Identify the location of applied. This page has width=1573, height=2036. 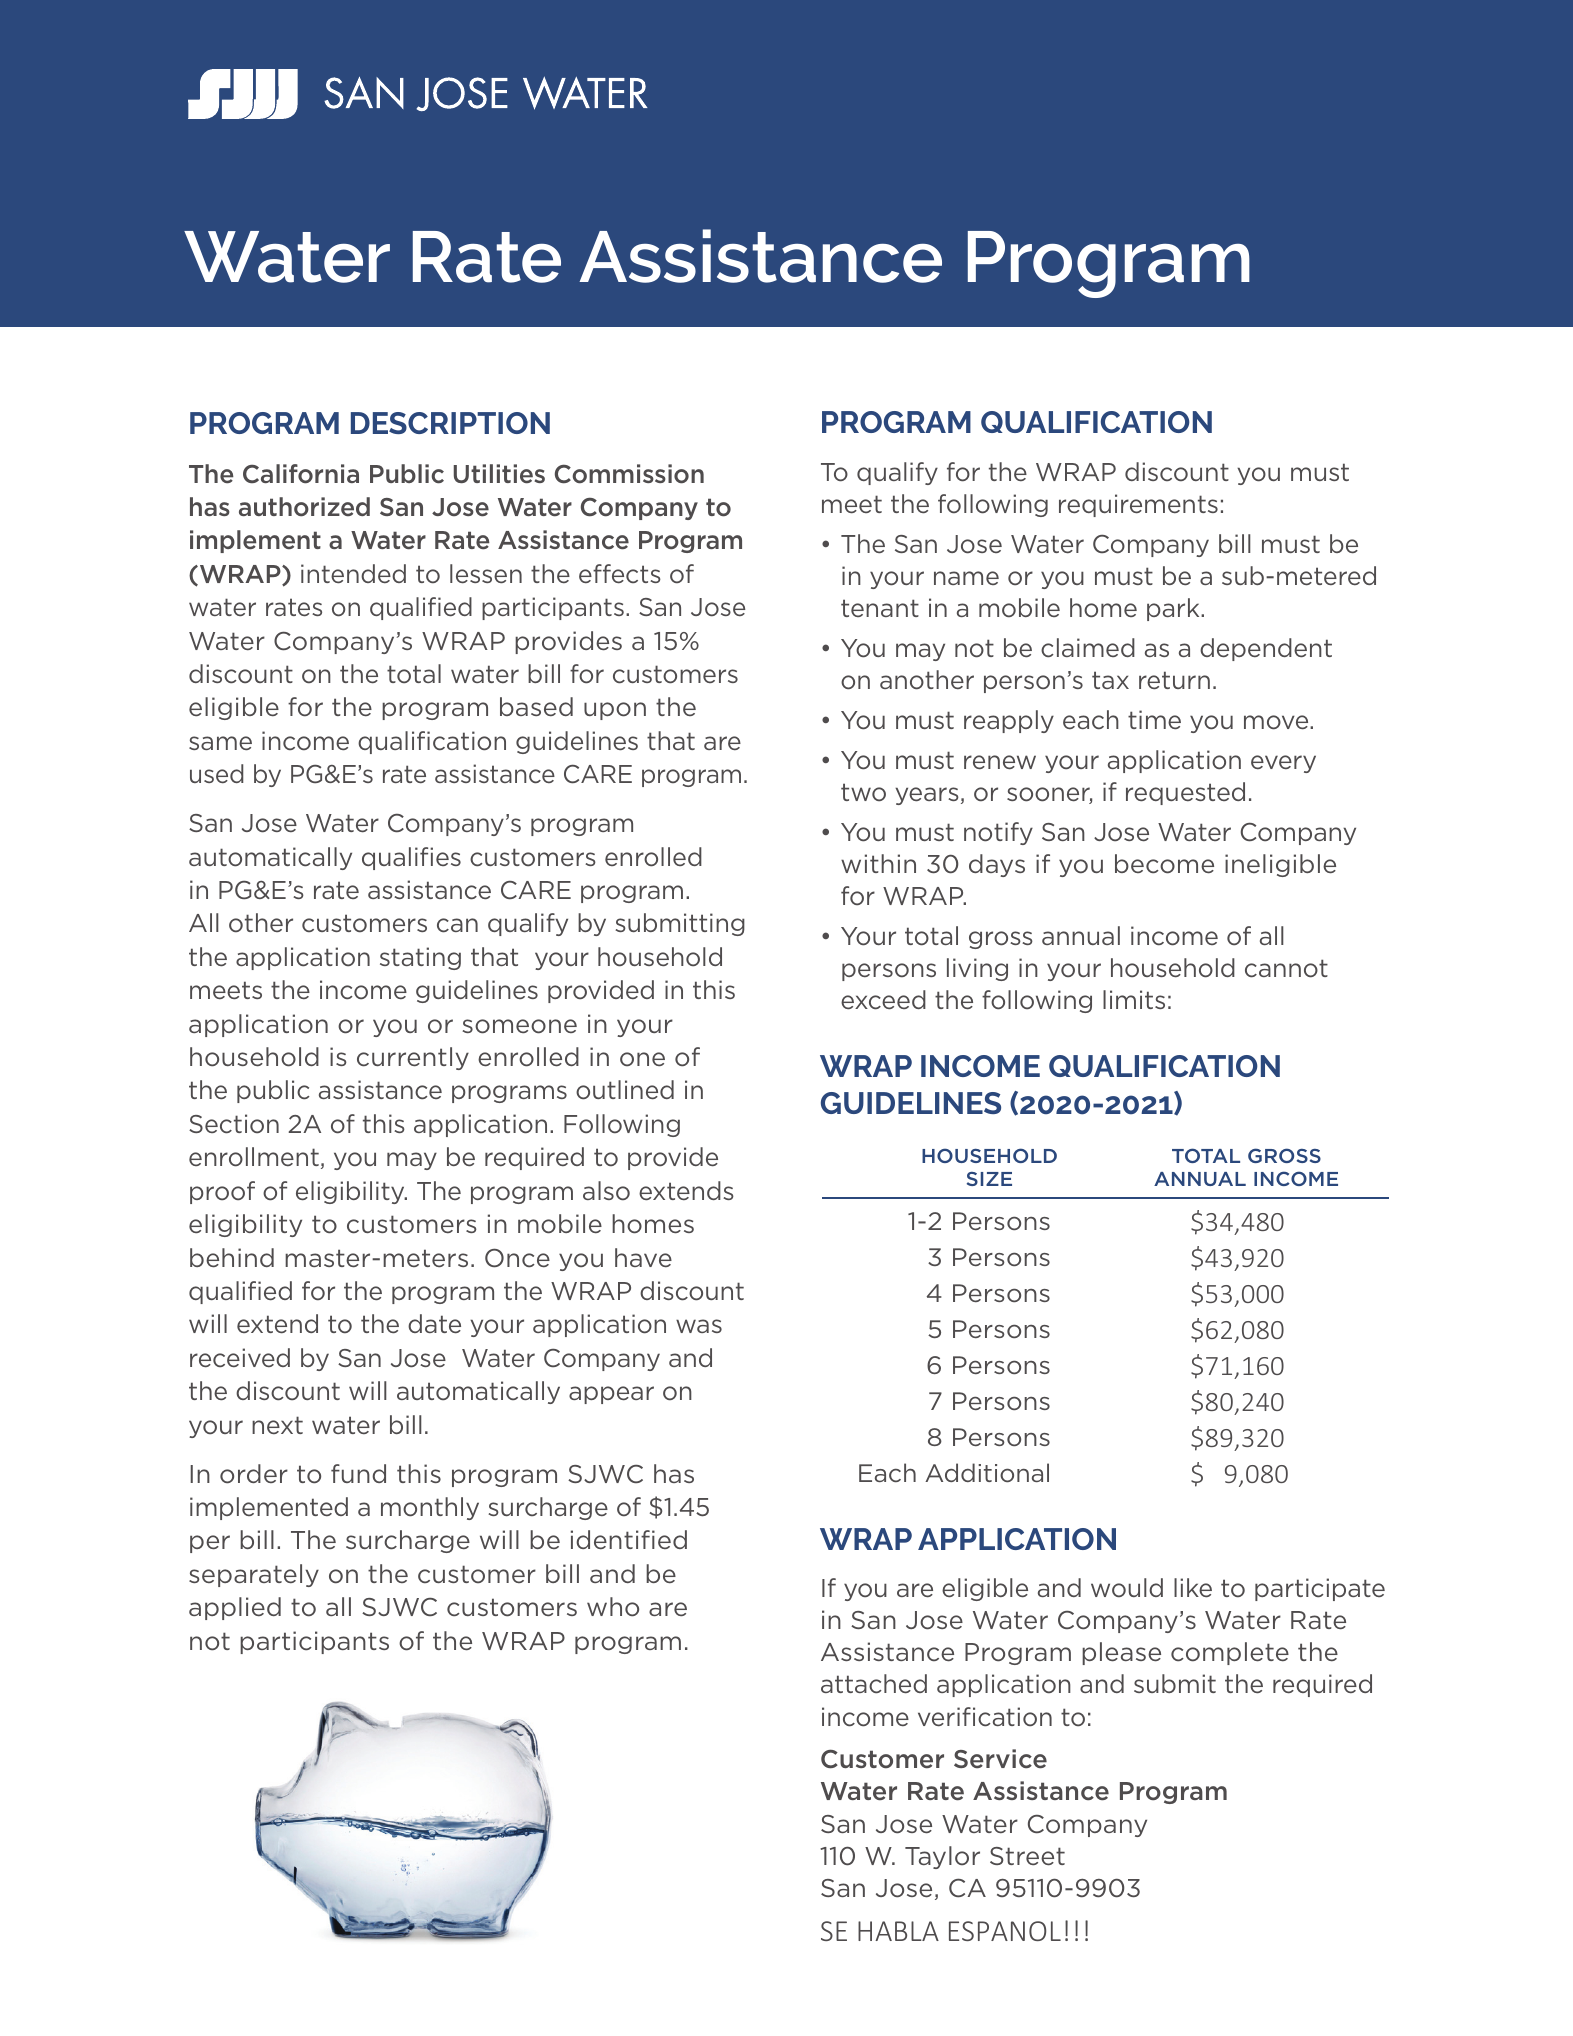
(235, 1608).
